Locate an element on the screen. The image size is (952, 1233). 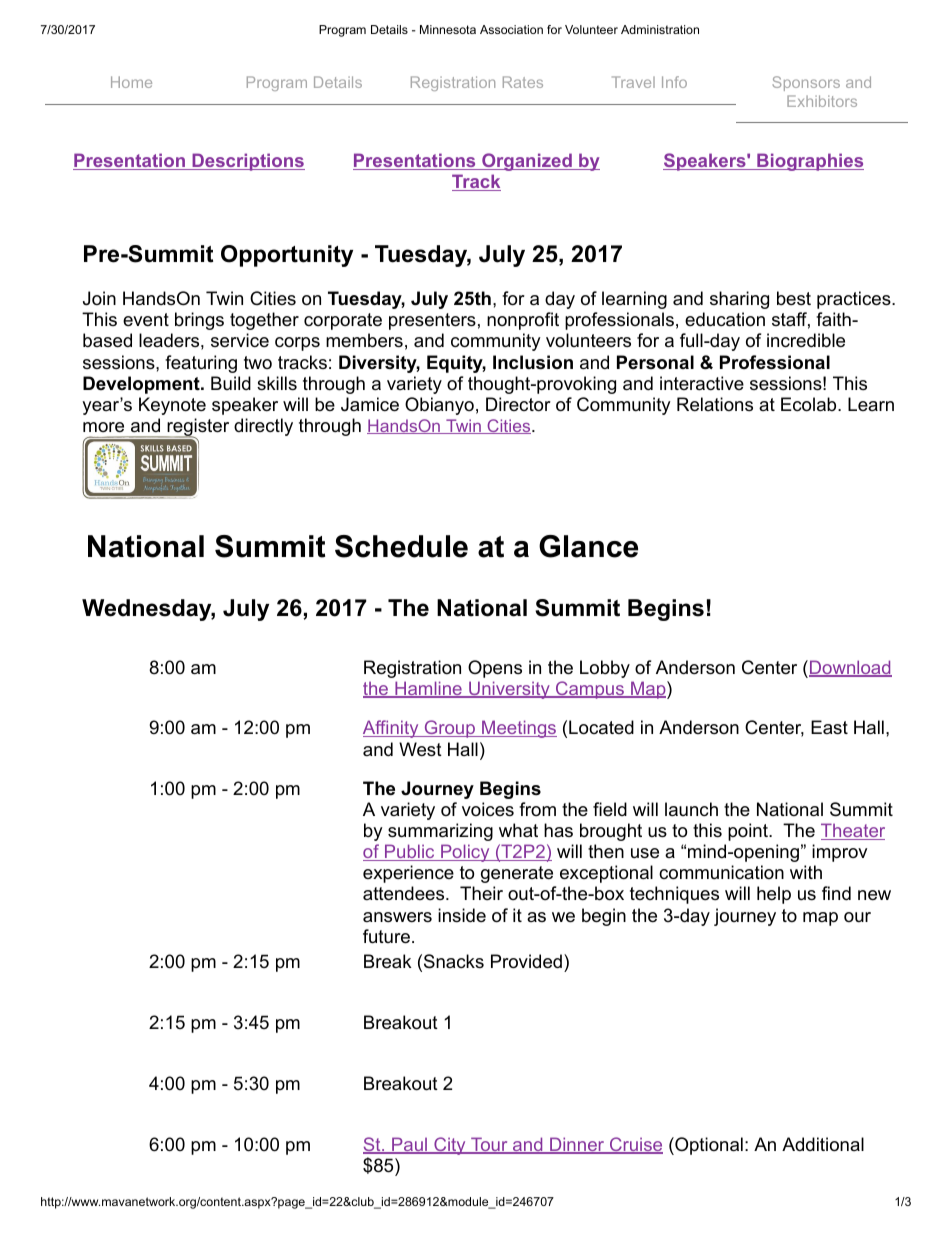
Opens is located at coordinates (495, 669).
